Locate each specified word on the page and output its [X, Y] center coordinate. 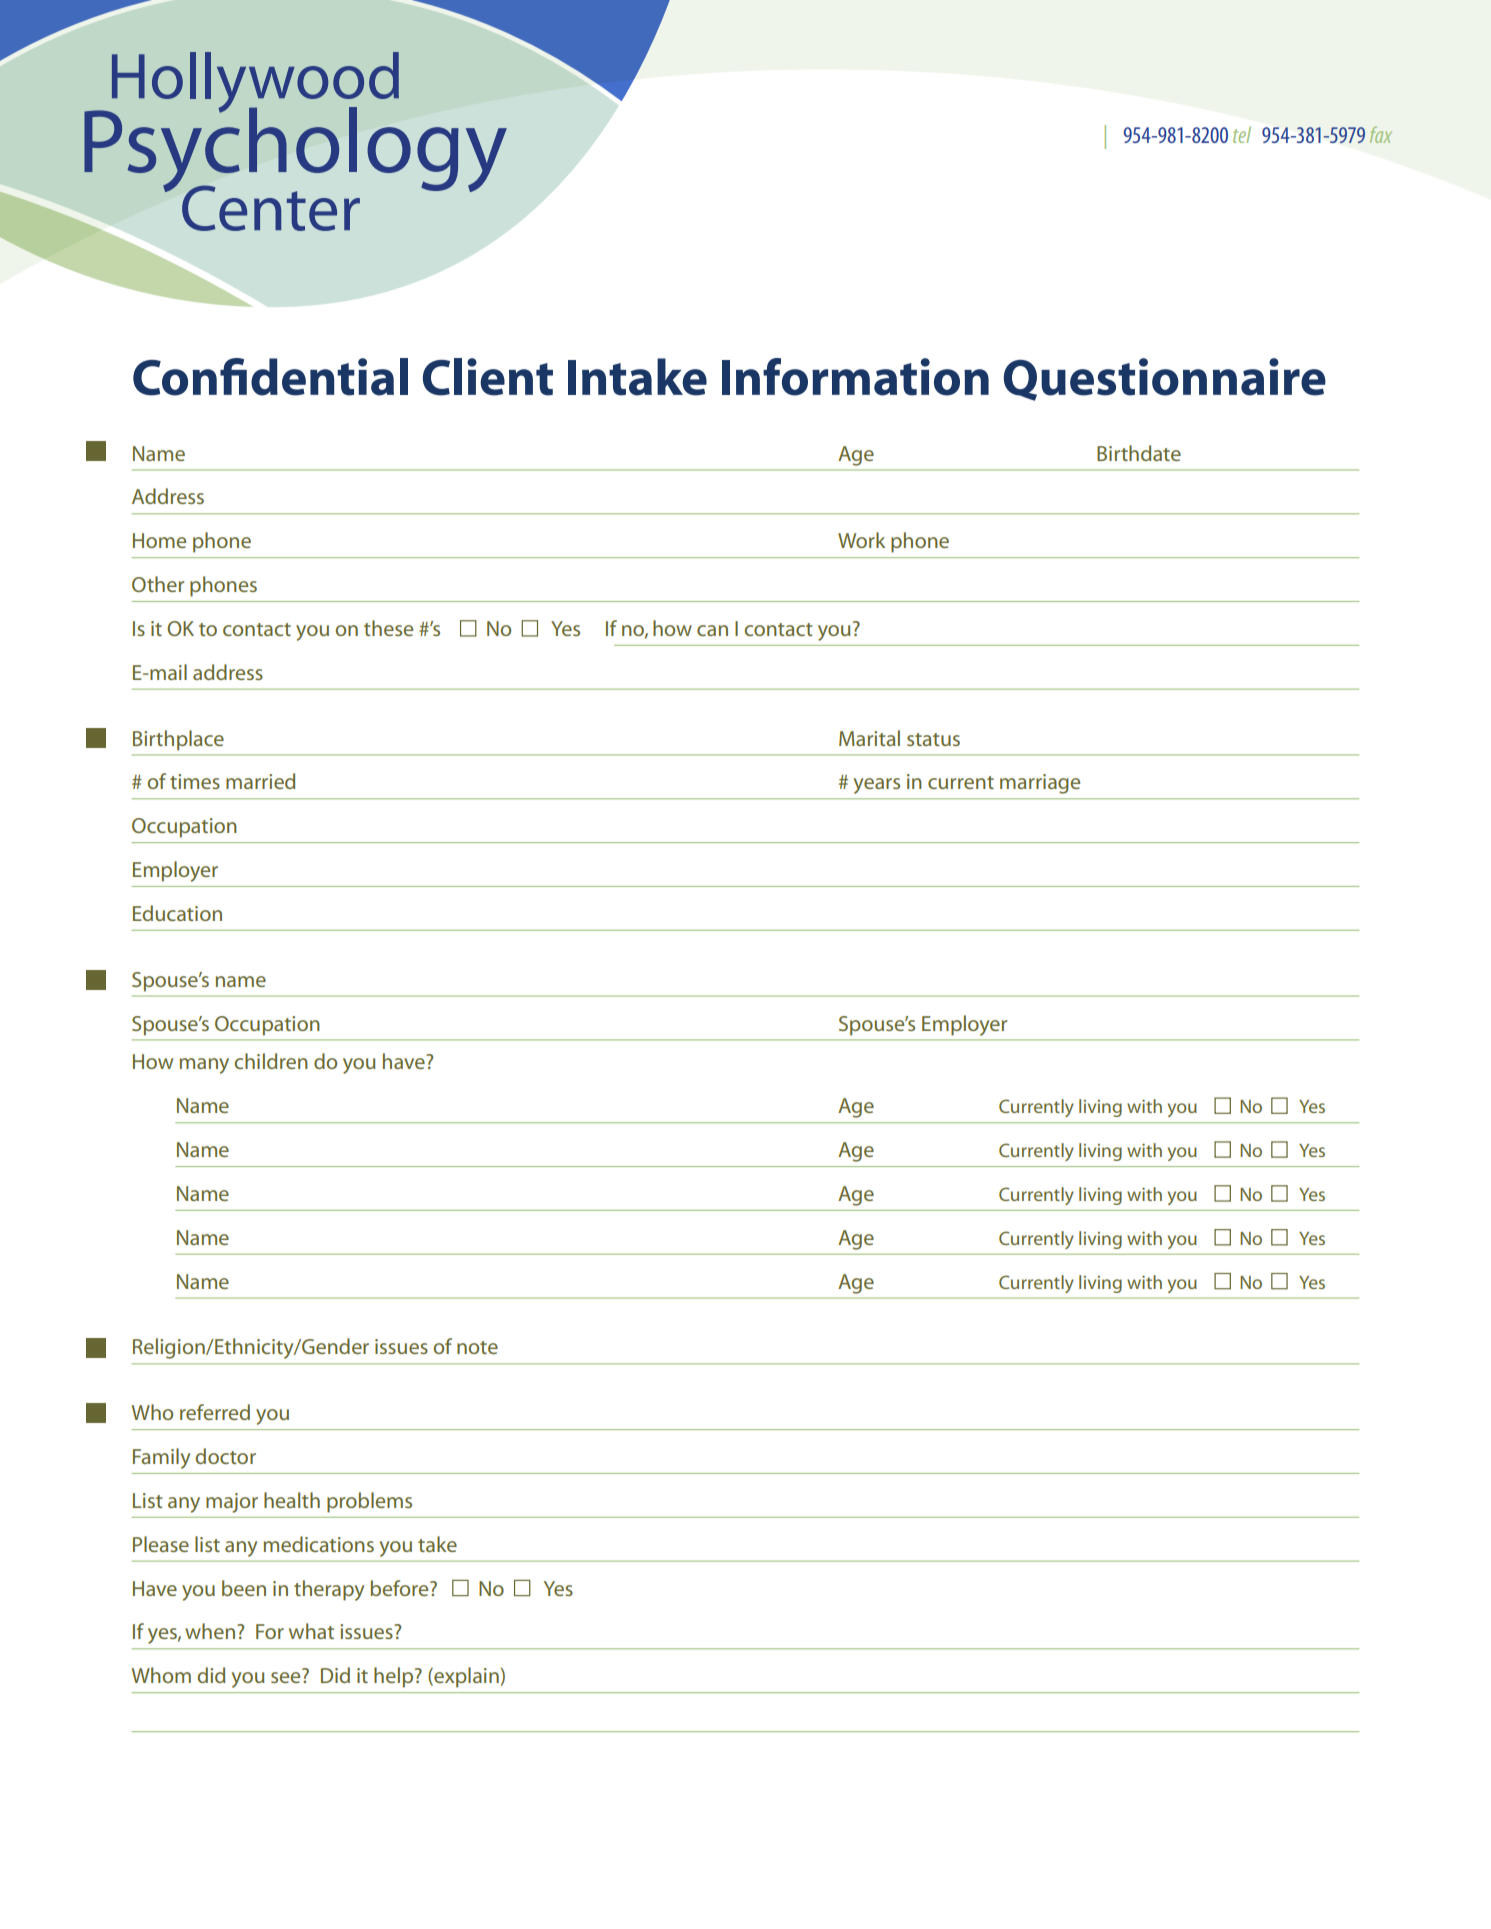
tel [1242, 134]
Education [177, 913]
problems [369, 1502]
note [477, 1347]
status [933, 739]
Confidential [270, 377]
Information [855, 377]
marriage [1040, 784]
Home [159, 540]
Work [861, 540]
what [311, 1631]
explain [466, 1677]
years [877, 786]
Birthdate [1139, 453]
